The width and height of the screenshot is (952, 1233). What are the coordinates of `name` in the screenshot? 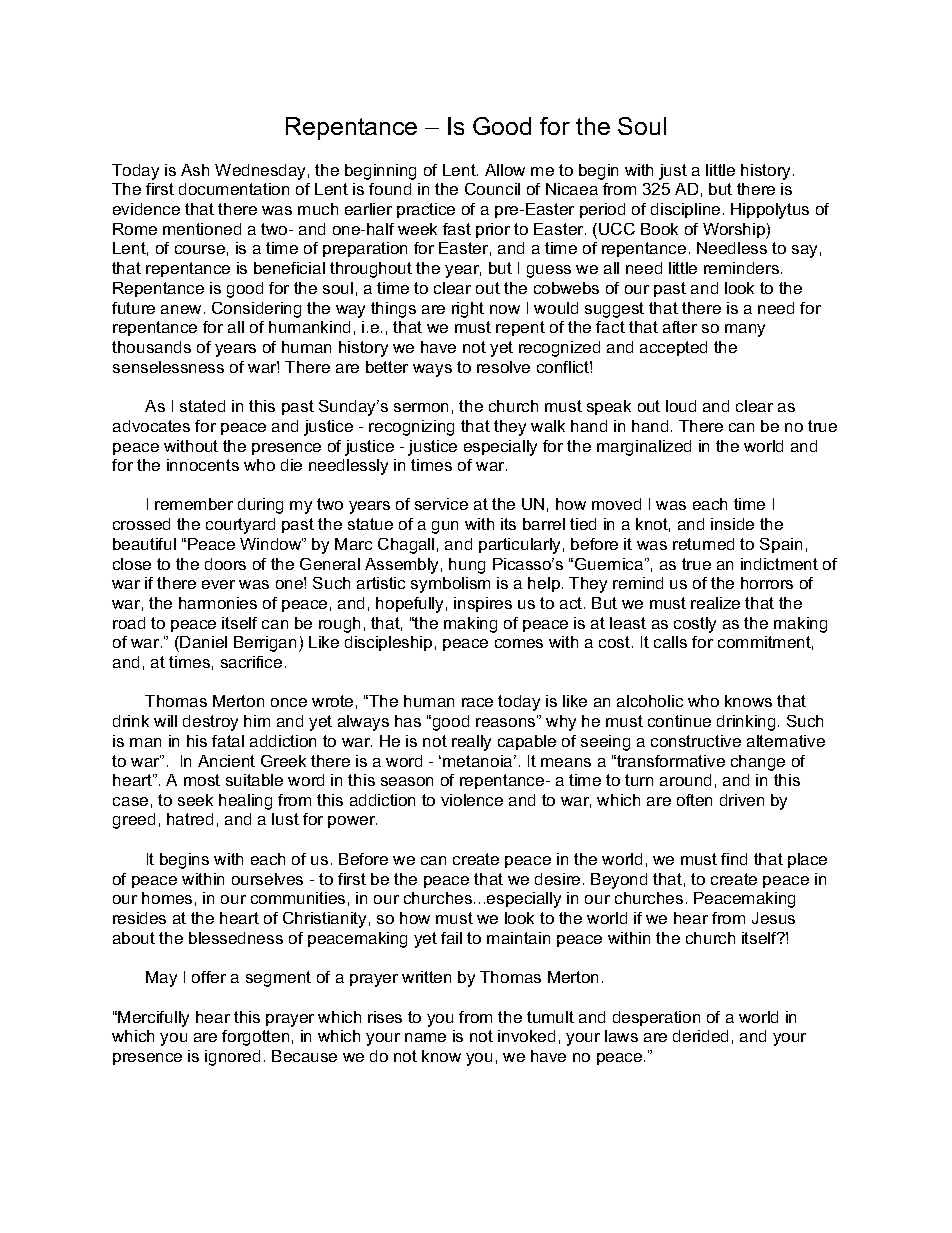 It's located at (425, 1037).
